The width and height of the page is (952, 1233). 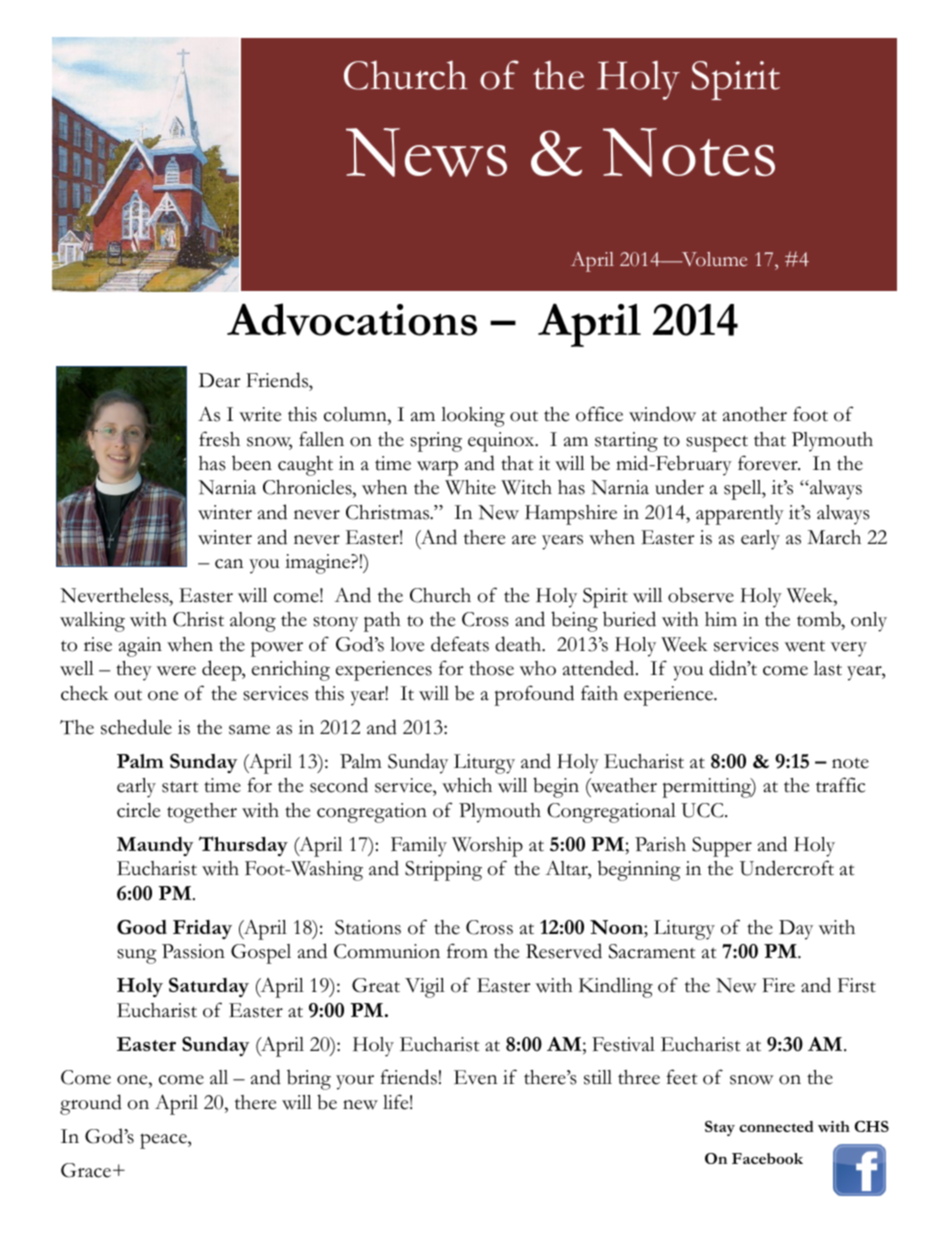 I want to click on White, so click(x=470, y=487).
